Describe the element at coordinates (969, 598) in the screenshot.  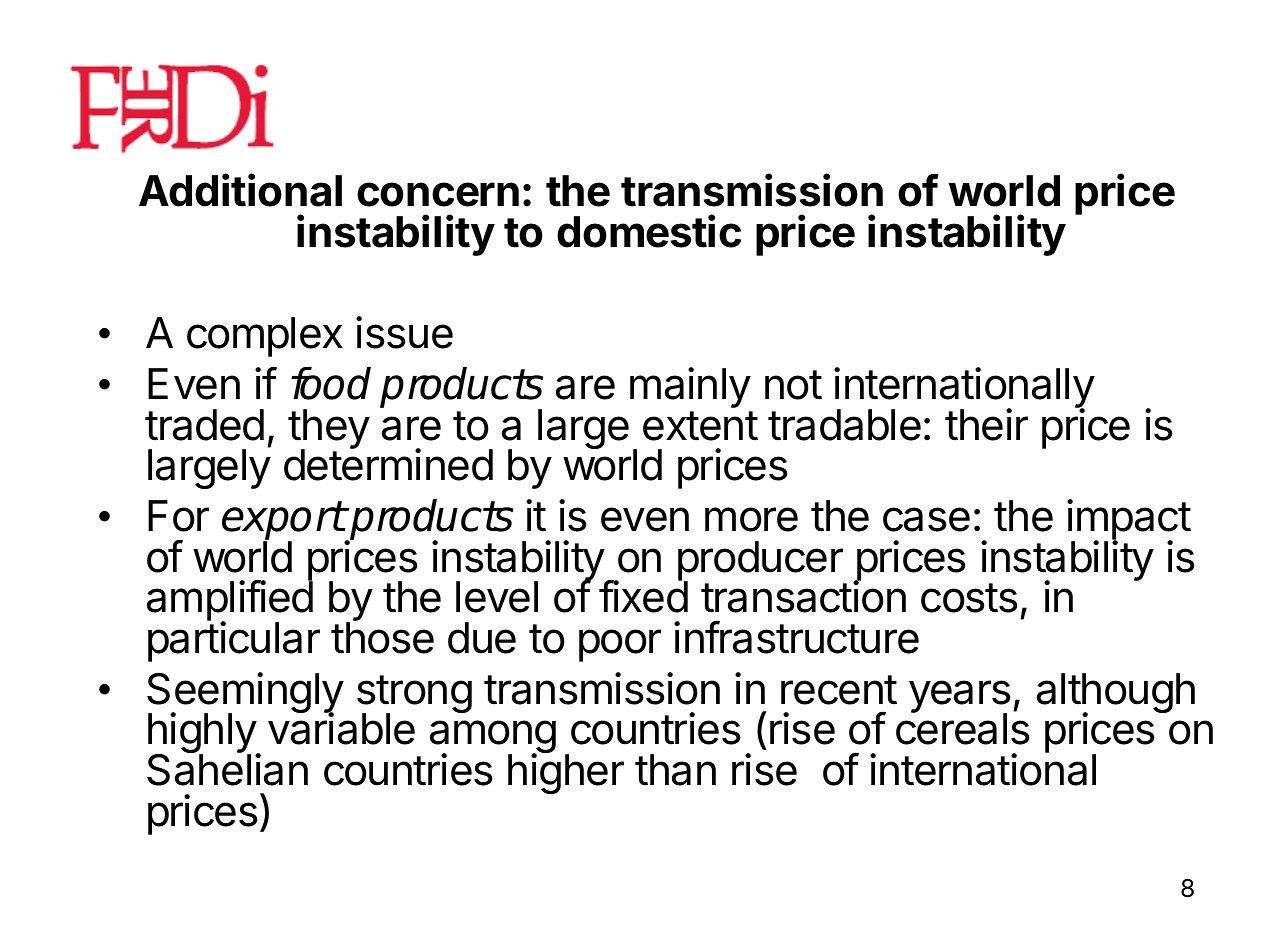
I see `costs` at that location.
